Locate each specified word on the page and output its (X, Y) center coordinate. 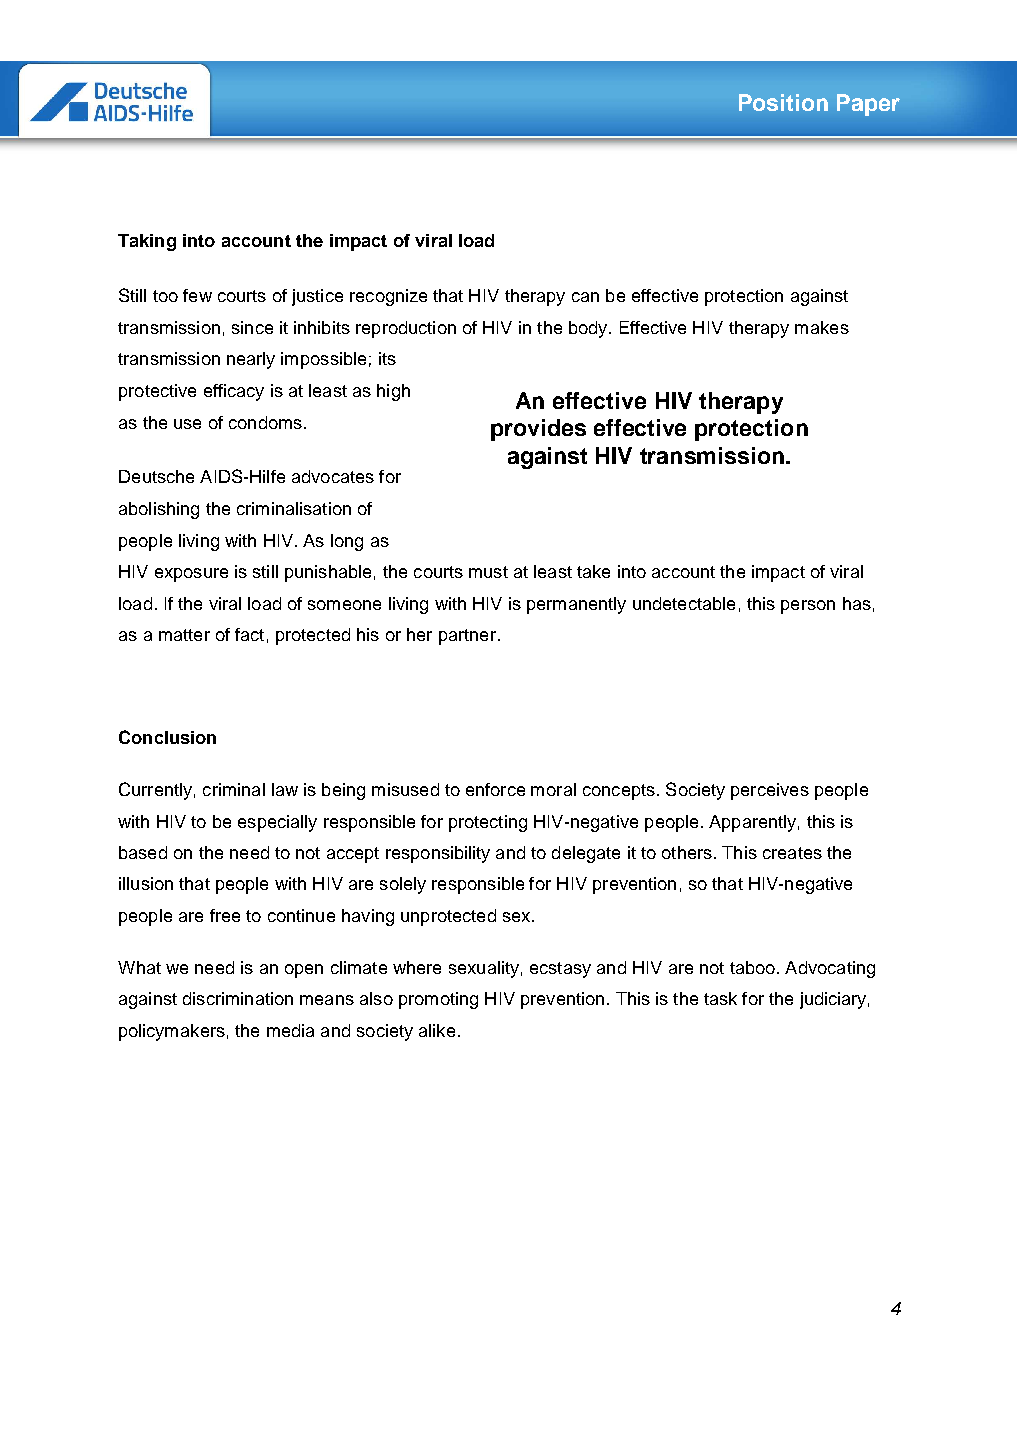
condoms (265, 422)
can (585, 297)
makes (822, 327)
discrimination (238, 998)
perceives (770, 791)
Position (783, 102)
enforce (495, 789)
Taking (147, 242)
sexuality (484, 969)
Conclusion (167, 737)
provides (538, 430)
